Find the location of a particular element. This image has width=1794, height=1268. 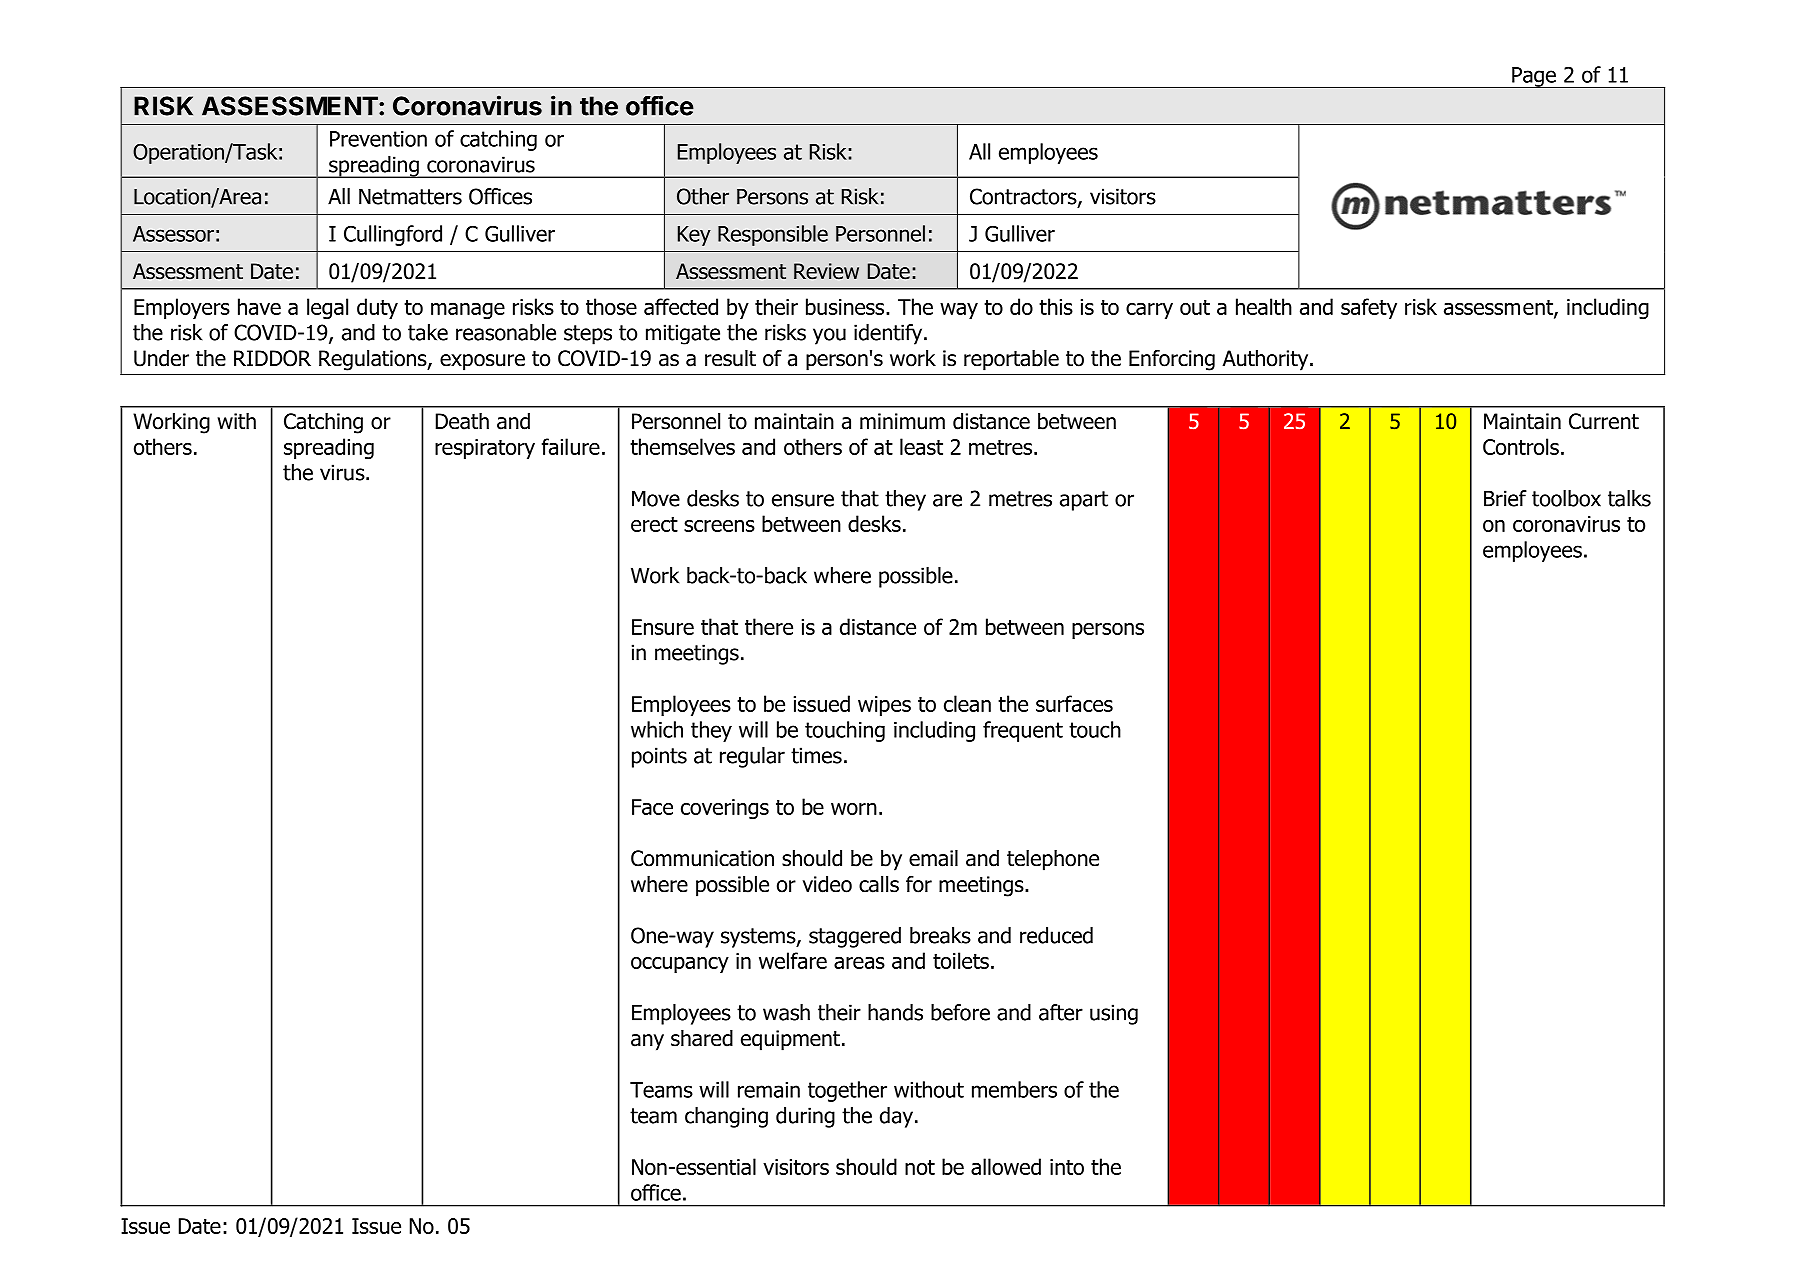

into is located at coordinates (1067, 1167).
